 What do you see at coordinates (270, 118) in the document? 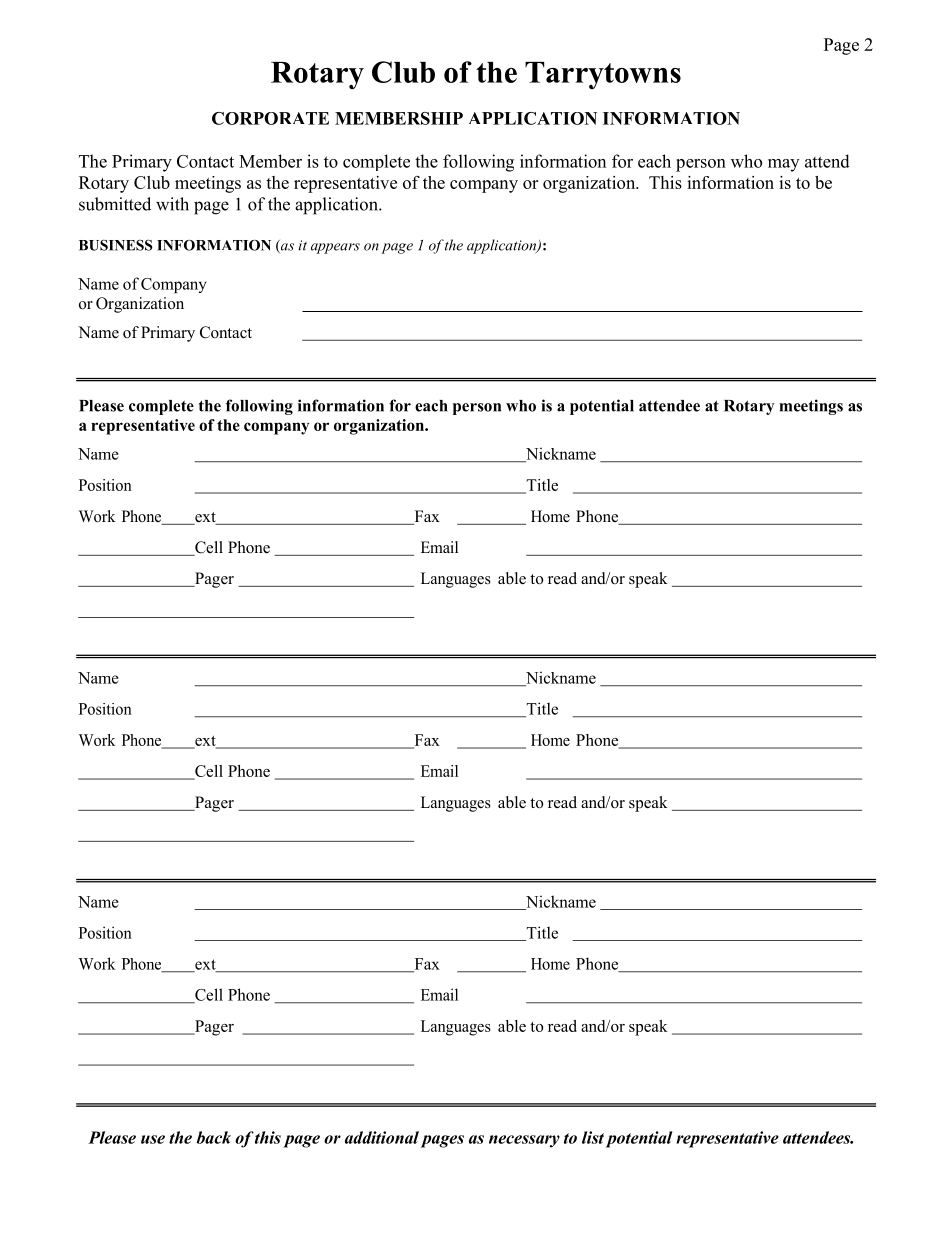
I see `CORPORATE` at bounding box center [270, 118].
